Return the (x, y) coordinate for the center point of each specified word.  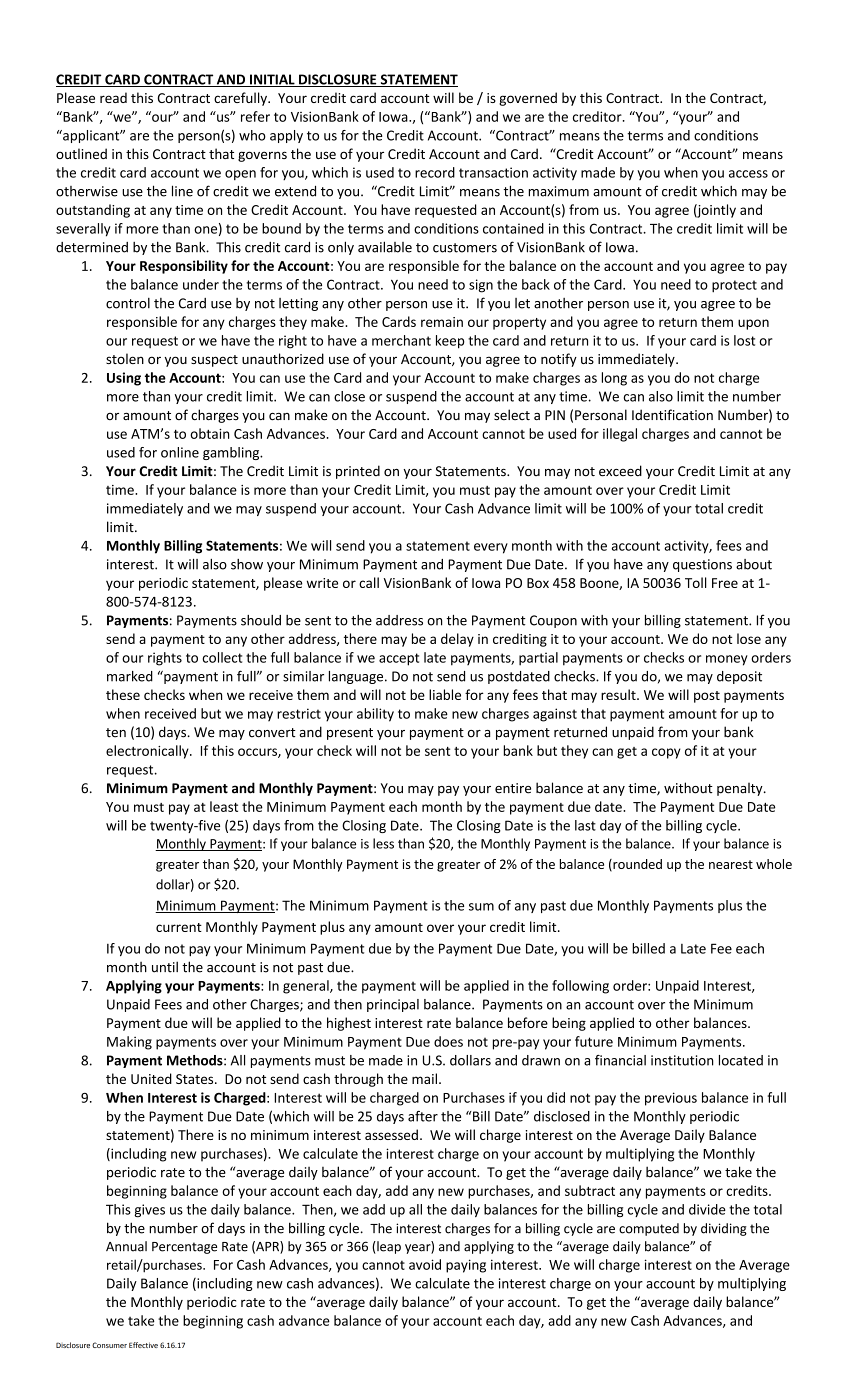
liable (445, 694)
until (165, 967)
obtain (209, 433)
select (512, 415)
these (123, 694)
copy (666, 753)
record (435, 172)
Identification (672, 415)
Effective (143, 1345)
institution (682, 1060)
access (748, 174)
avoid (425, 1264)
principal (393, 1005)
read (113, 97)
